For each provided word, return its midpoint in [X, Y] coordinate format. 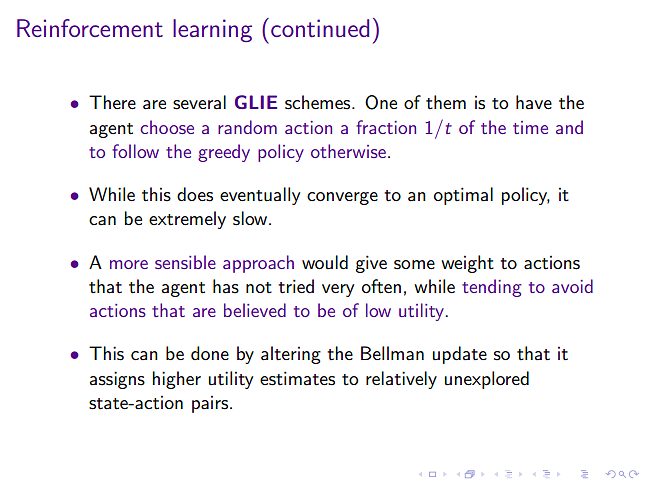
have [534, 102]
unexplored [486, 380]
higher [176, 380]
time [530, 127]
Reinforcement [90, 28]
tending [492, 288]
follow [135, 151]
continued [320, 28]
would [325, 262]
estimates [297, 378]
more [129, 264]
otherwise [348, 151]
